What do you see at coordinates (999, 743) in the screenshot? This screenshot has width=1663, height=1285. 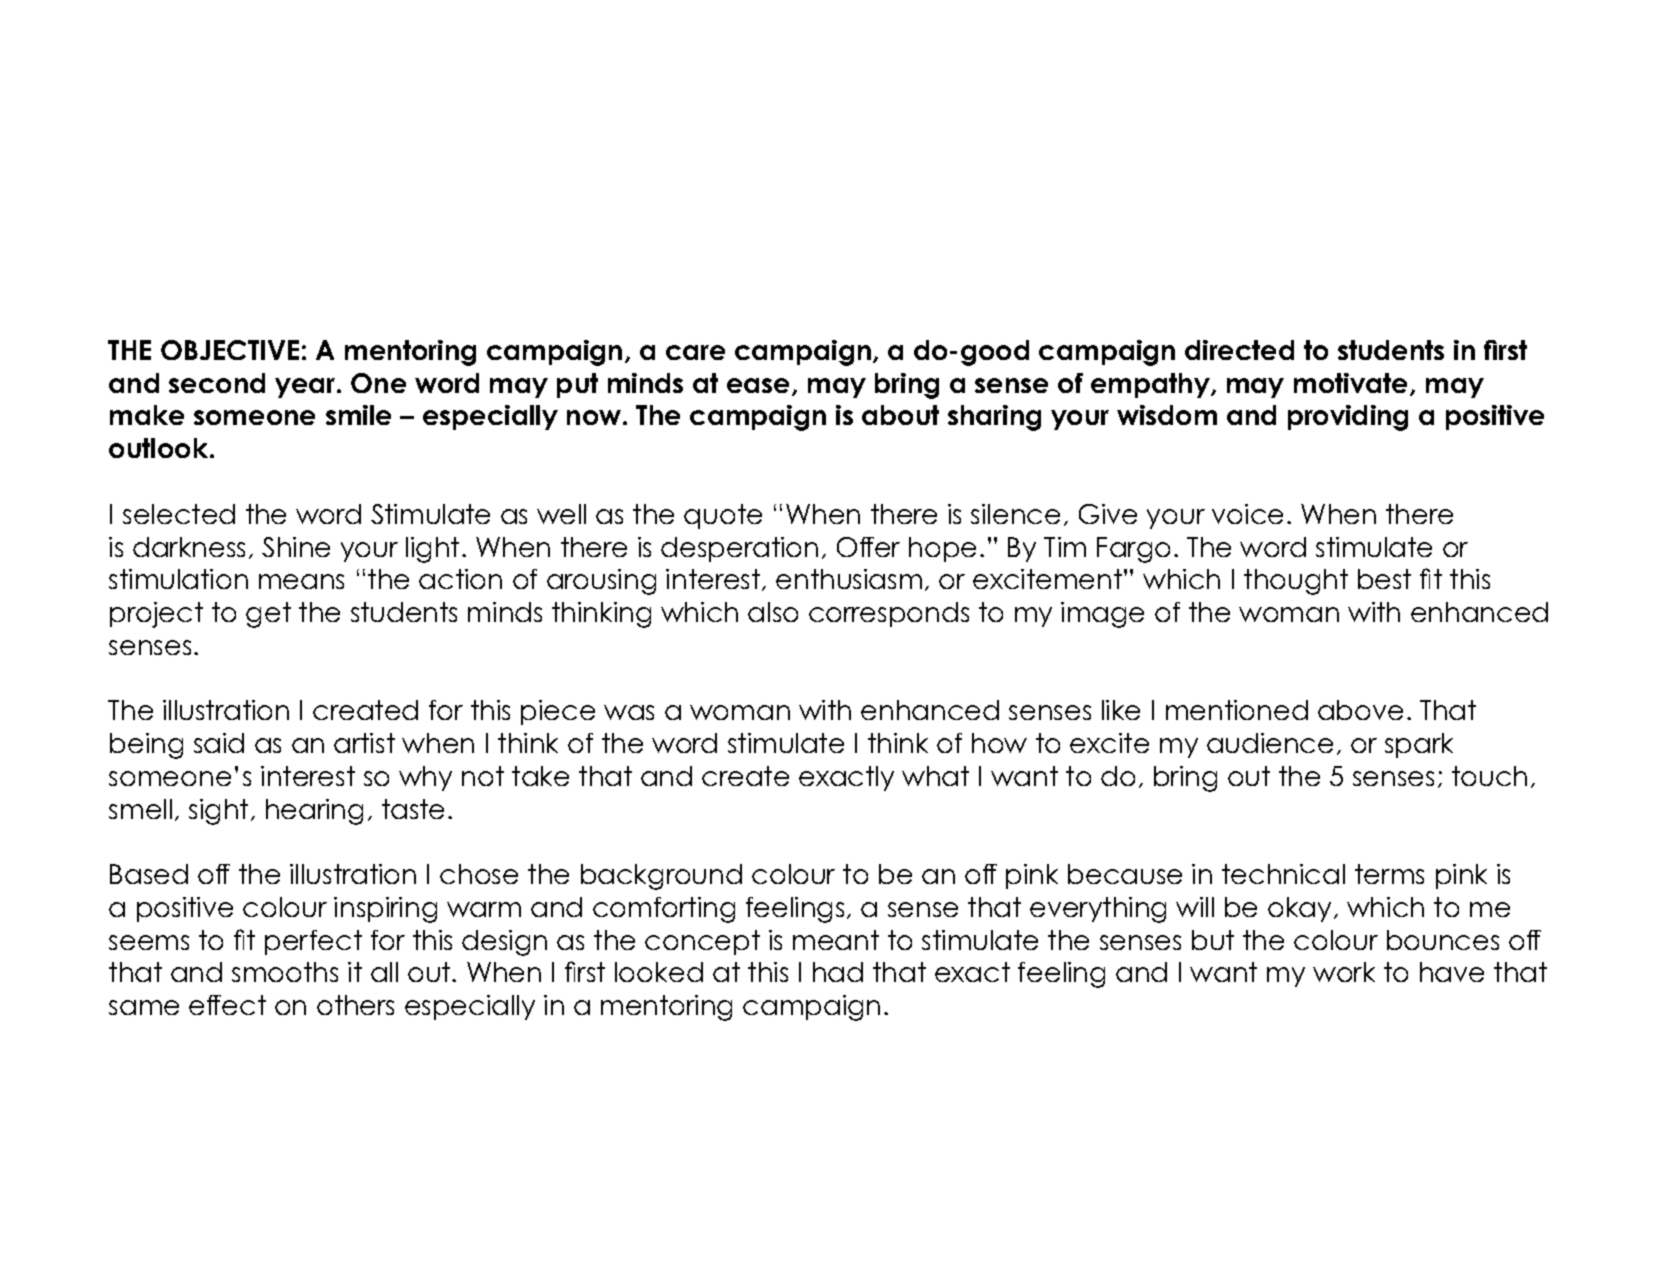 I see `how` at bounding box center [999, 743].
